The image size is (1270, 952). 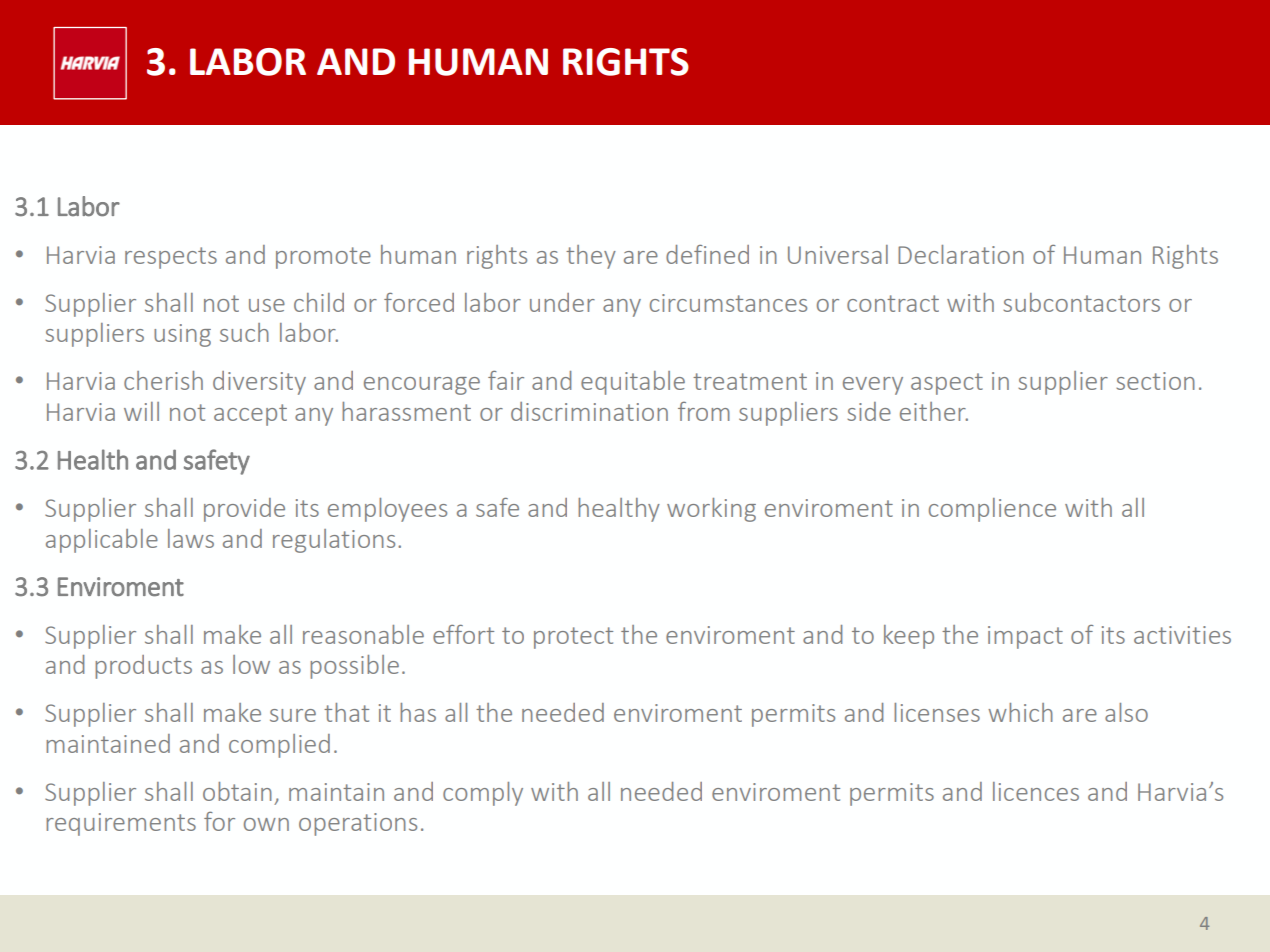 I want to click on laws, so click(x=191, y=538).
